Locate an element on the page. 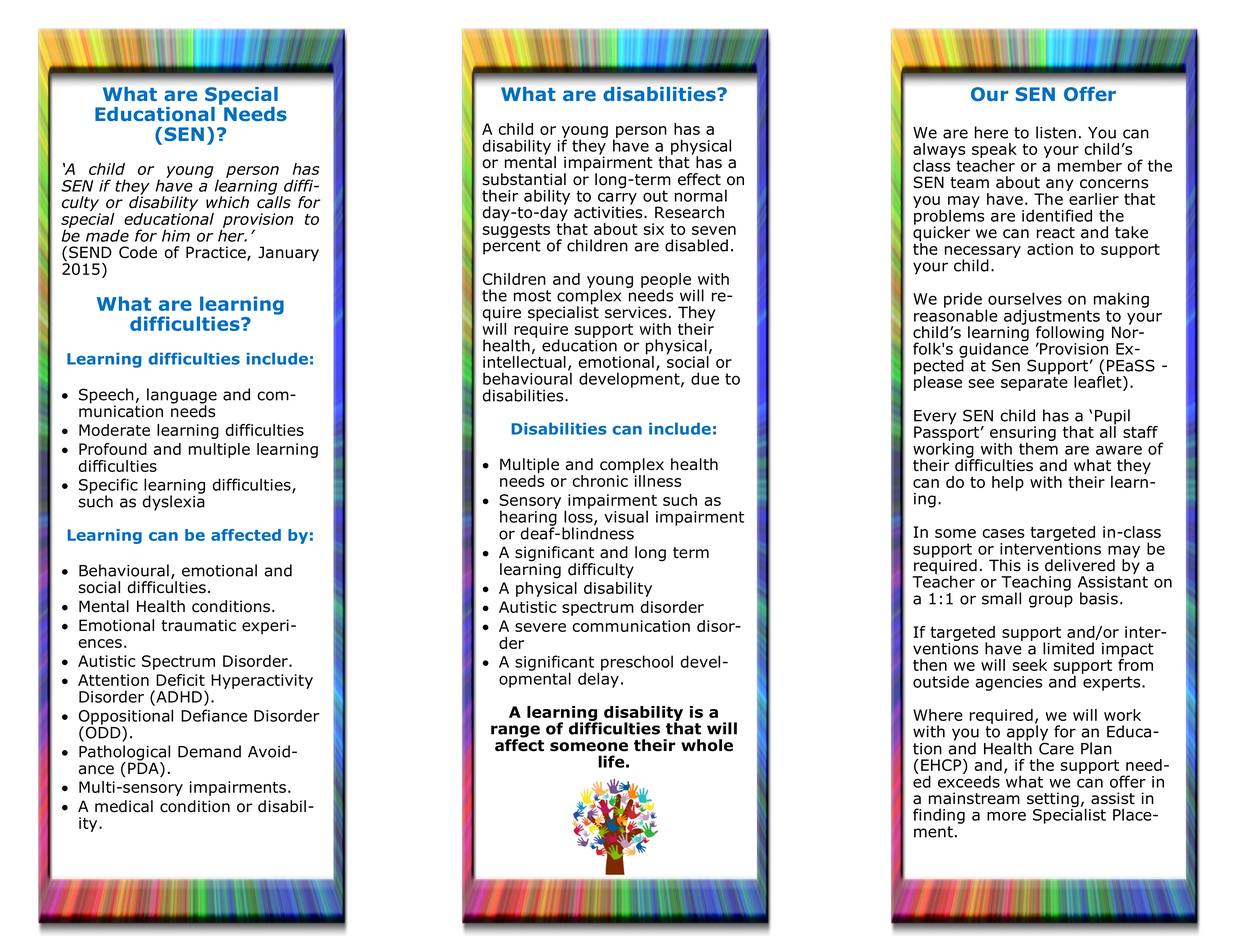 This image has height=952, width=1233. whole is located at coordinates (707, 745).
